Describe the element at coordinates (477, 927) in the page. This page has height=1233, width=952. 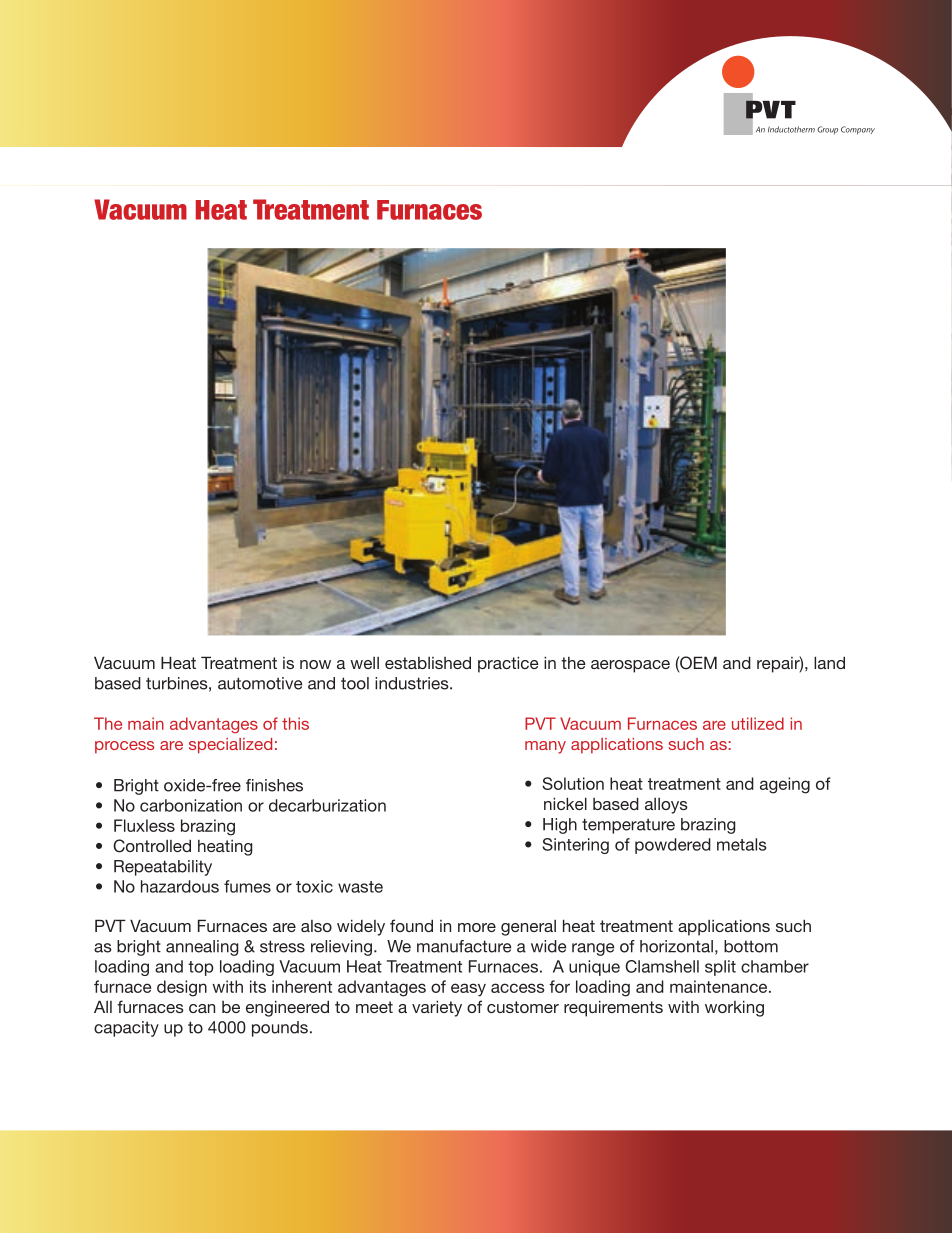
I see `more` at that location.
